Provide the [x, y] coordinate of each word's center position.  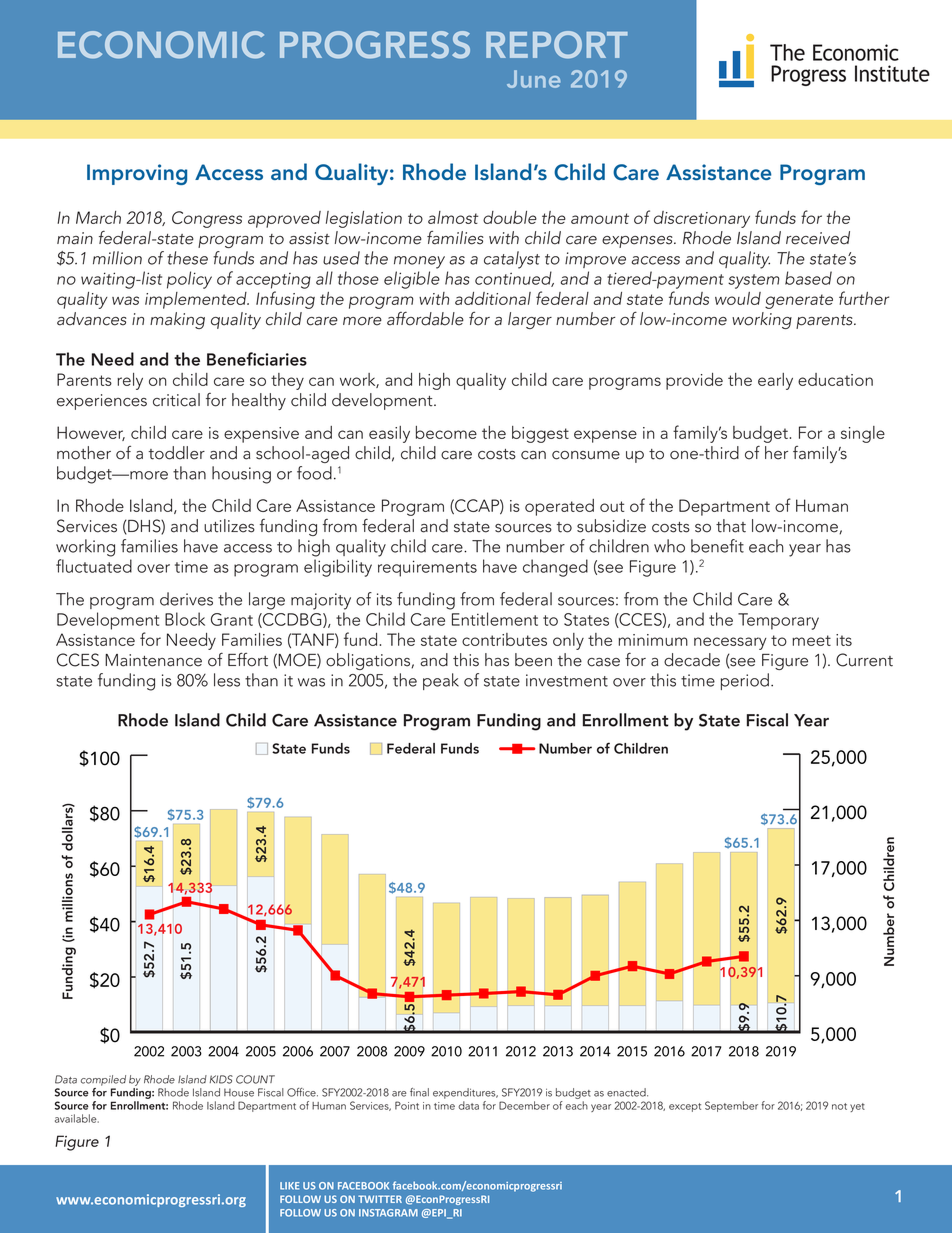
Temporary [778, 621]
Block [185, 619]
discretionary [702, 219]
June [534, 79]
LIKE [289, 1186]
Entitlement [495, 619]
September [731, 1106]
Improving [137, 174]
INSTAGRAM [388, 1213]
